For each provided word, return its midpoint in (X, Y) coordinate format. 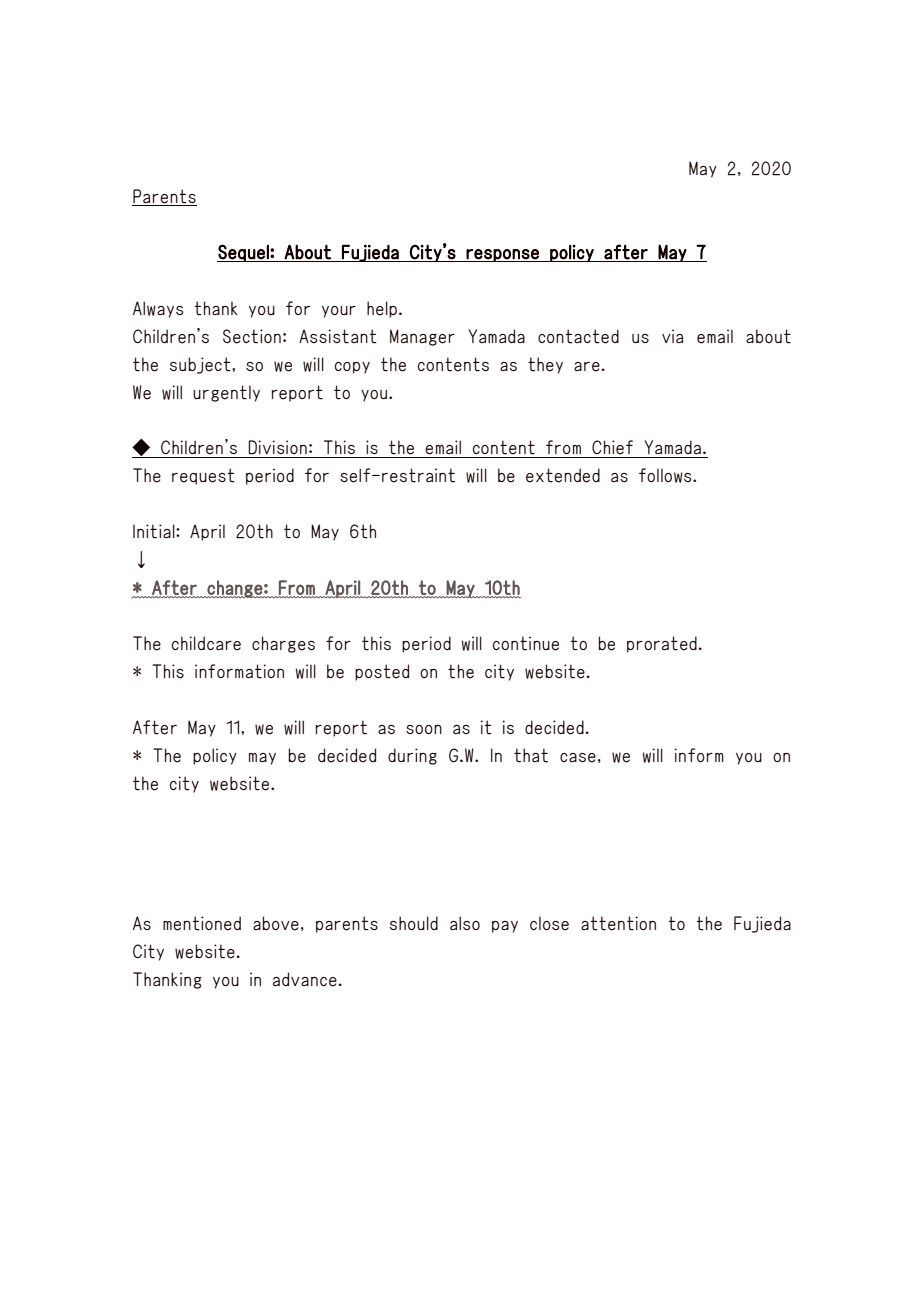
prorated (662, 644)
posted (382, 672)
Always (158, 309)
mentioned (202, 923)
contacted (578, 336)
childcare (206, 643)
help (382, 309)
